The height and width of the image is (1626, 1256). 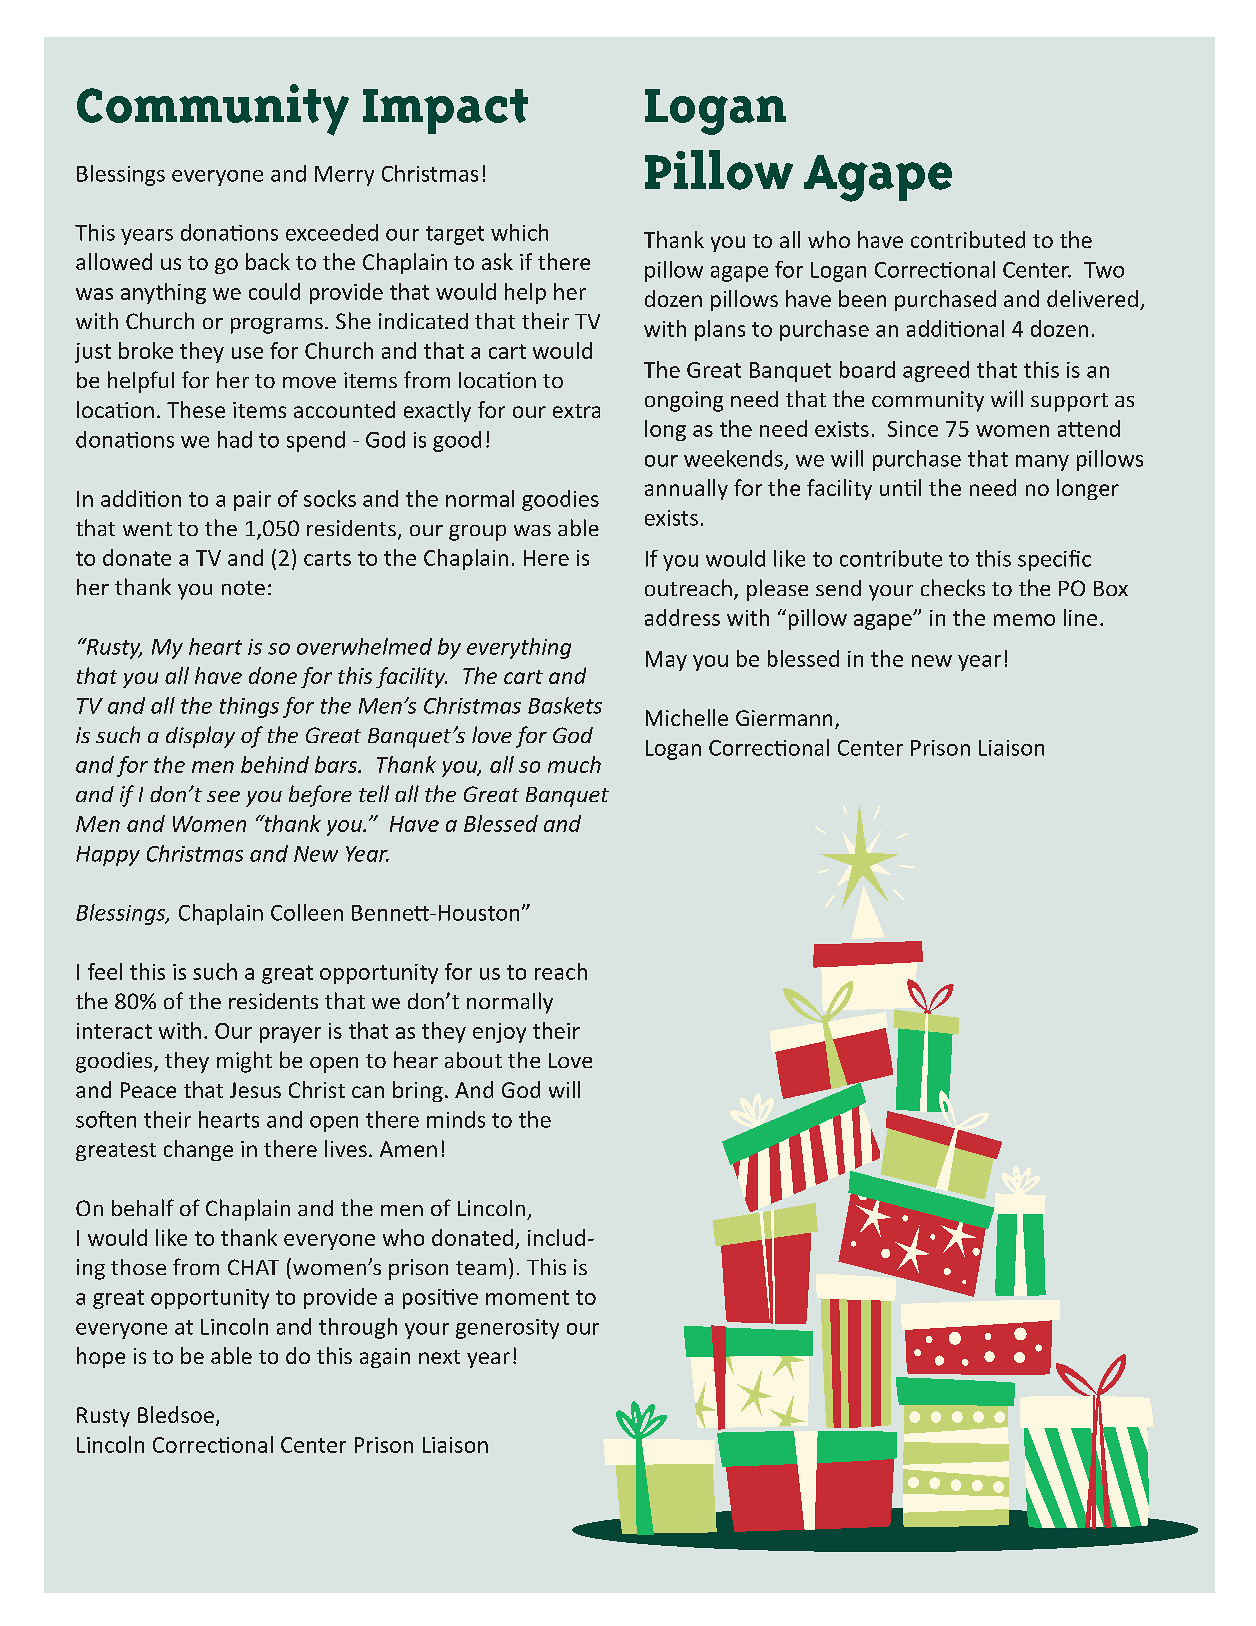 I want to click on display, so click(x=200, y=737).
